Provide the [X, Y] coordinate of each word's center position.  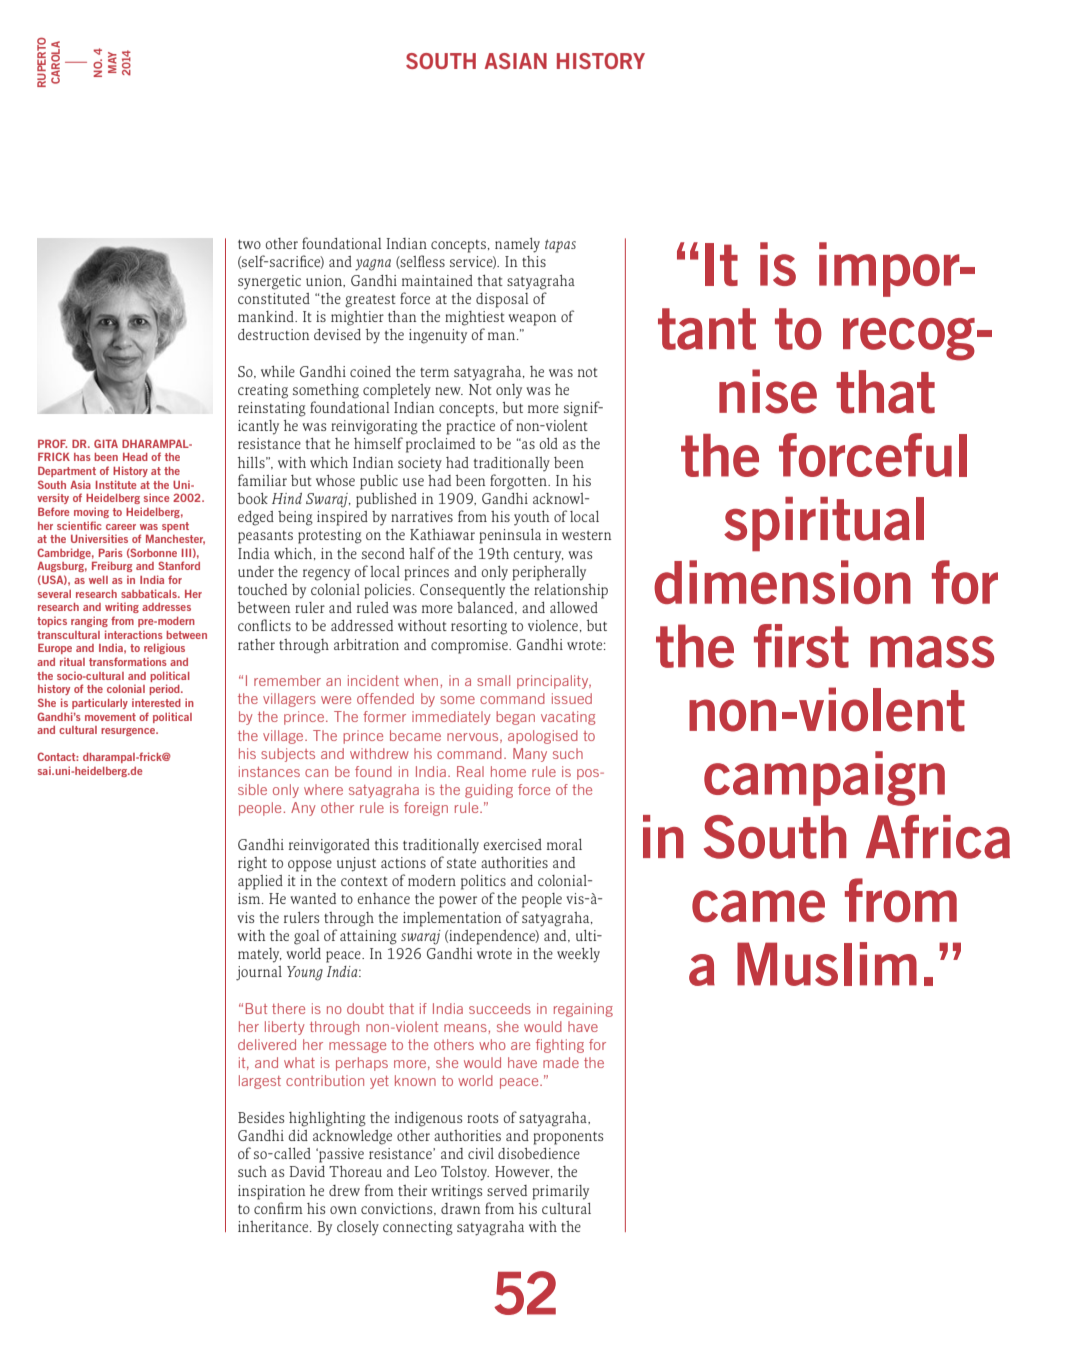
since [157, 497]
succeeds [500, 1008]
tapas [560, 246]
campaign [824, 778]
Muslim [827, 964]
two [249, 244]
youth [532, 518]
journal [259, 973]
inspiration [272, 1192]
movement [110, 717]
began [515, 718]
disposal [502, 300]
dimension [782, 582]
